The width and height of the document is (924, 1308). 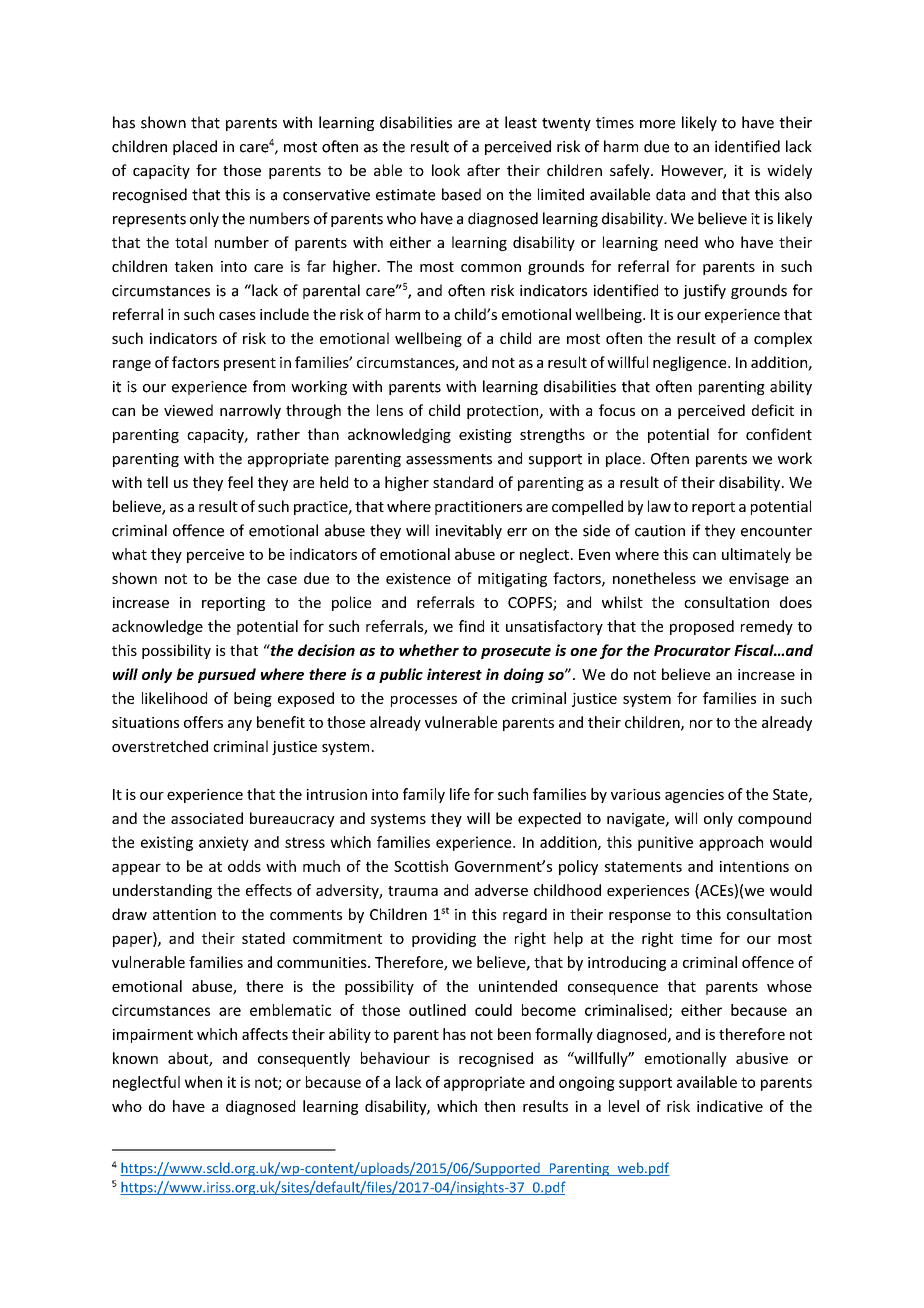 I want to click on find, so click(x=471, y=626).
